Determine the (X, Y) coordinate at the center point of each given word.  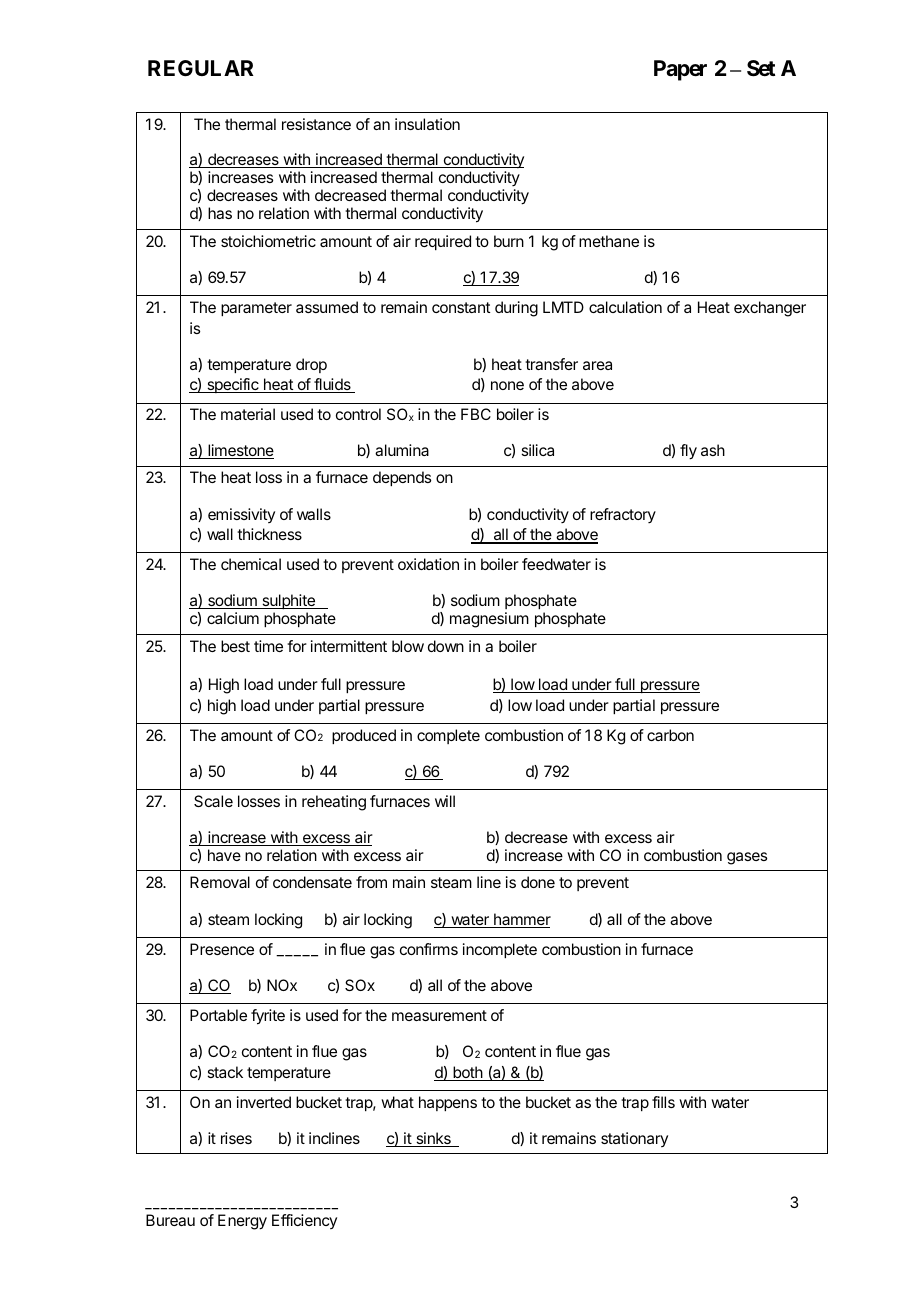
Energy (242, 1222)
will (445, 801)
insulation (427, 124)
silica (537, 450)
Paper (680, 70)
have (224, 855)
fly (688, 452)
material (248, 414)
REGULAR (201, 68)
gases (747, 858)
